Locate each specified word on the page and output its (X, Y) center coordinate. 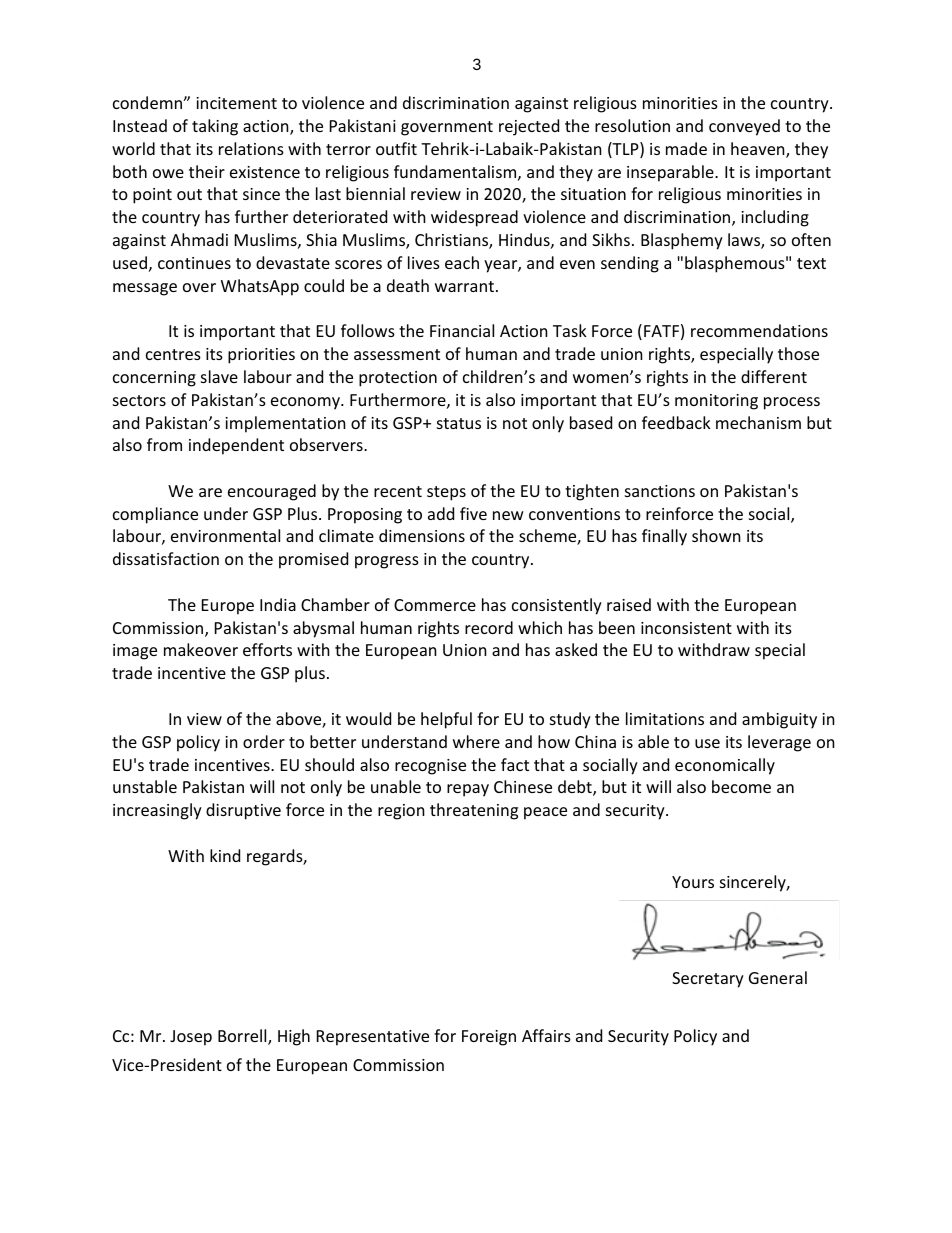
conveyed (744, 127)
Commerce (435, 605)
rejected (529, 127)
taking (215, 127)
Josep (191, 1038)
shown (716, 535)
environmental (225, 535)
